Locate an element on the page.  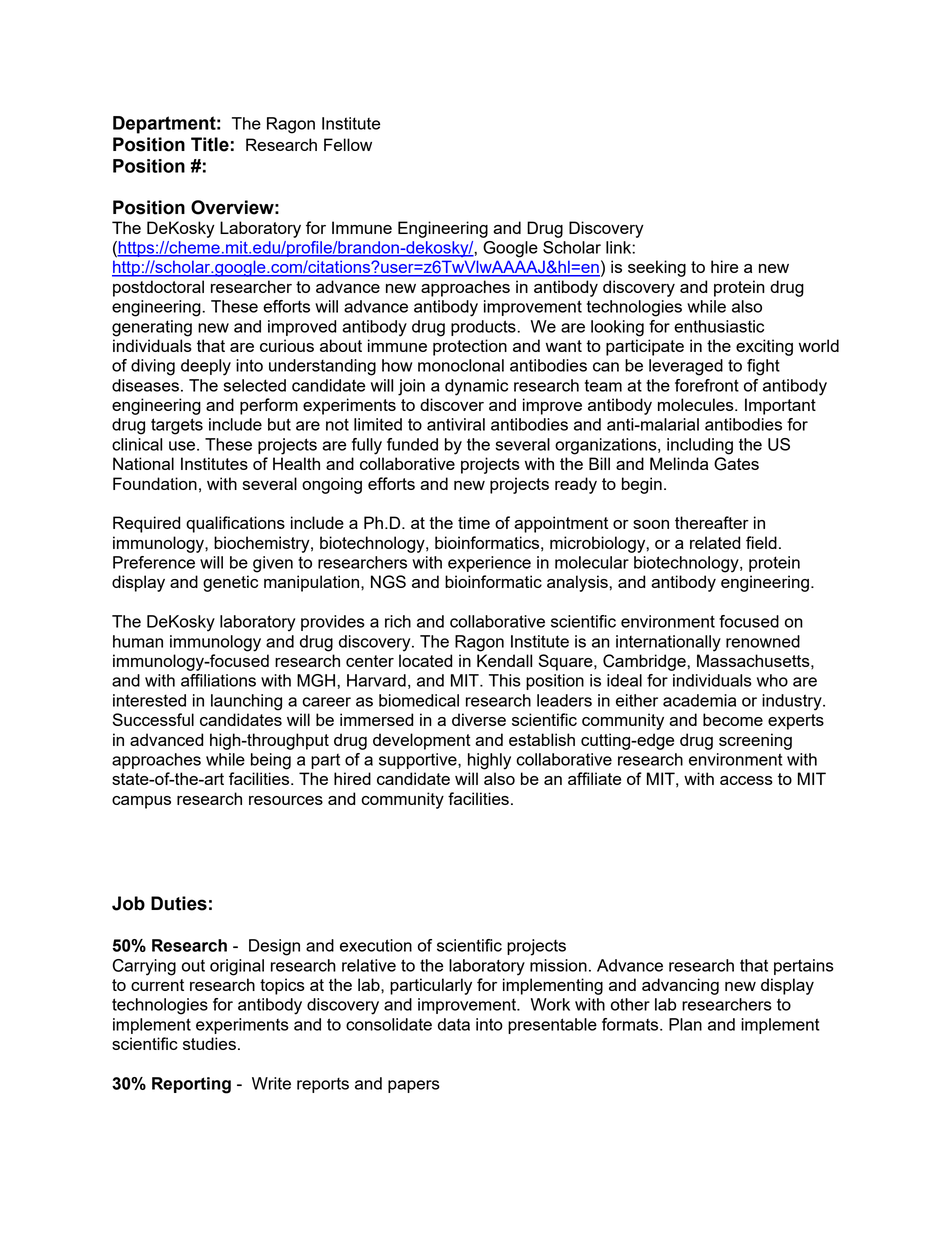
renowned is located at coordinates (763, 641).
